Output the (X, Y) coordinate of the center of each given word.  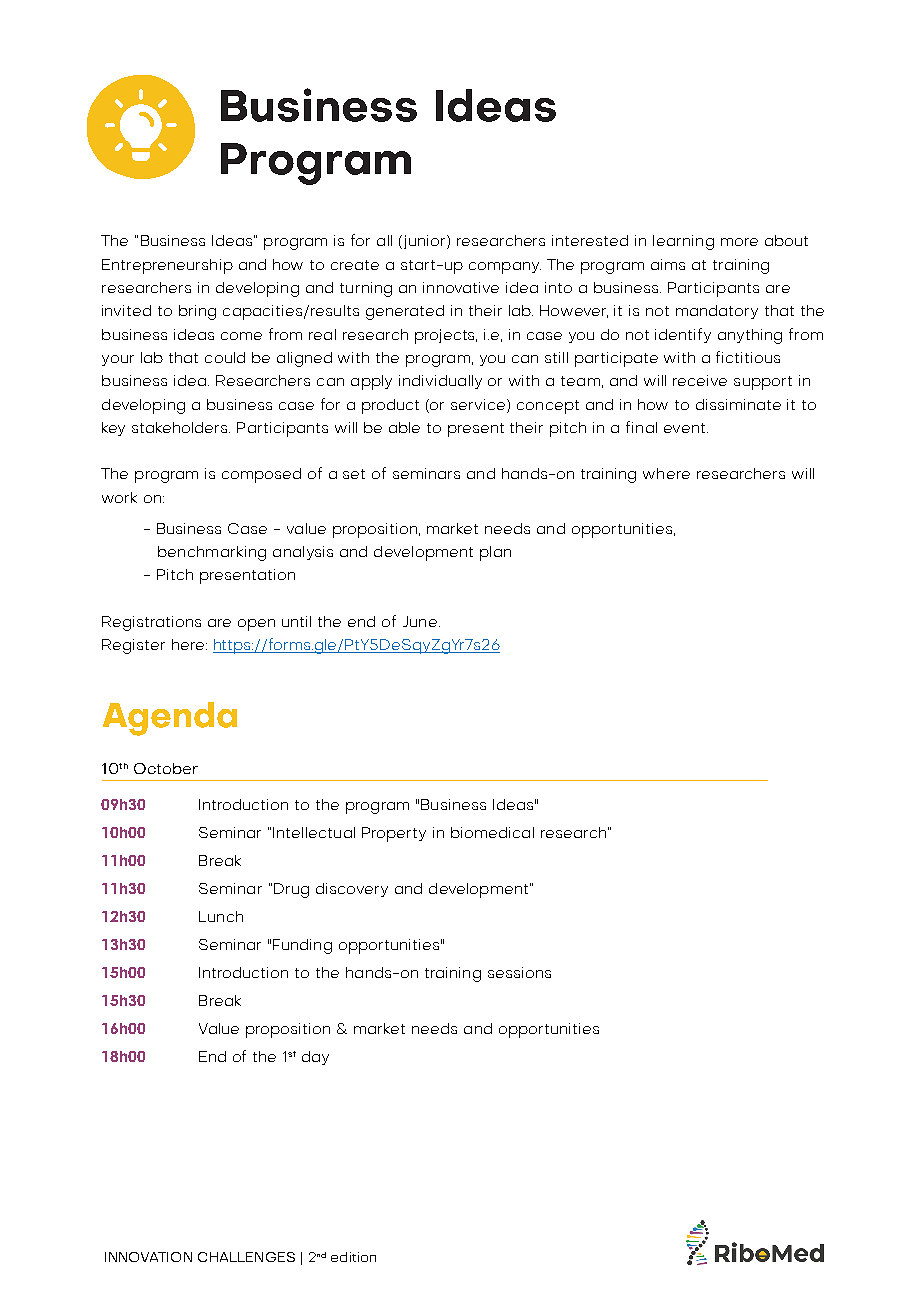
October (166, 768)
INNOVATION (148, 1257)
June (420, 621)
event (684, 428)
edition (353, 1257)
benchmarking (212, 553)
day (315, 1058)
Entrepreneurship (167, 266)
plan (495, 553)
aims (668, 264)
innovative (461, 287)
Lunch (221, 916)
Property (394, 834)
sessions (519, 972)
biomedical (492, 832)
